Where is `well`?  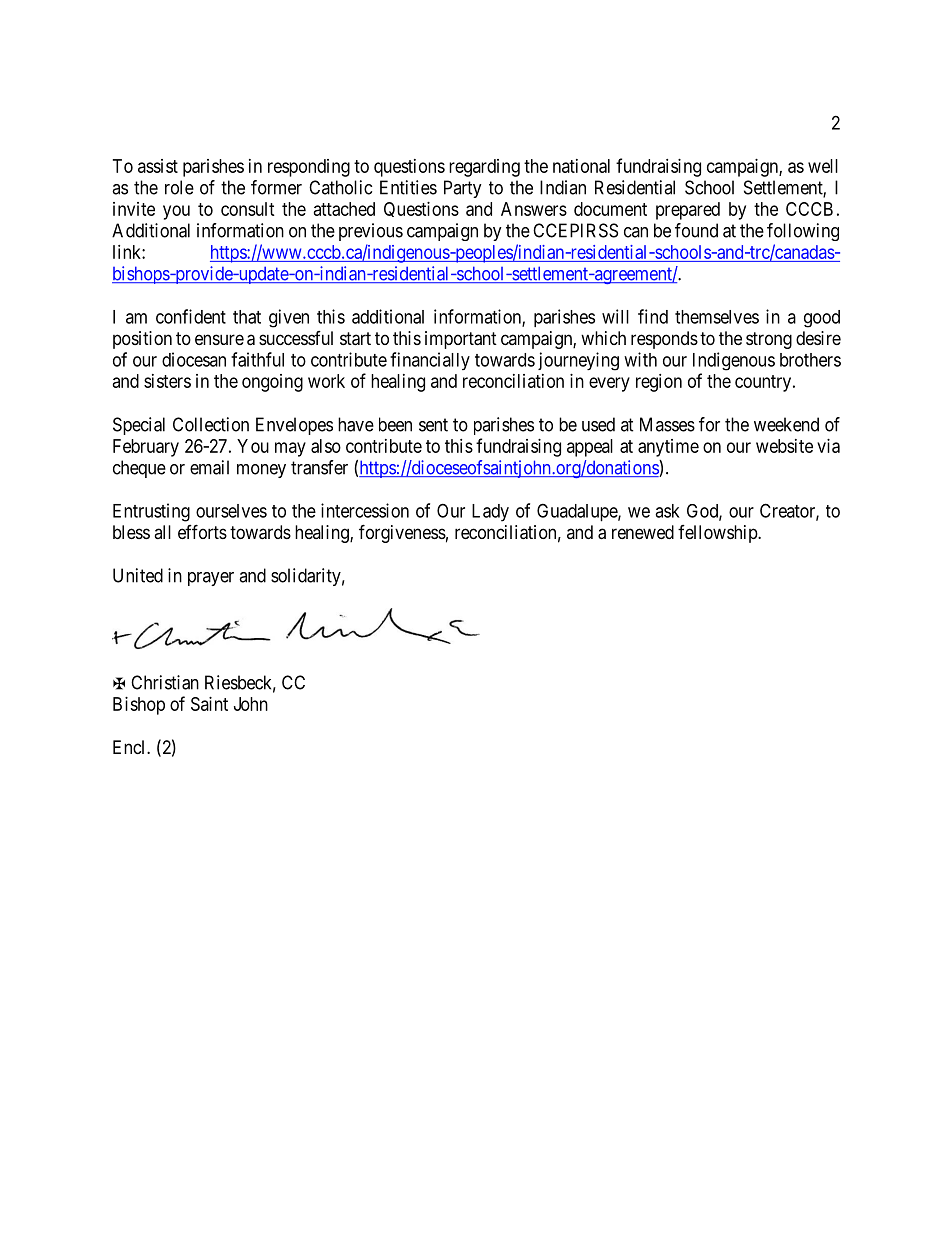 well is located at coordinates (823, 166).
